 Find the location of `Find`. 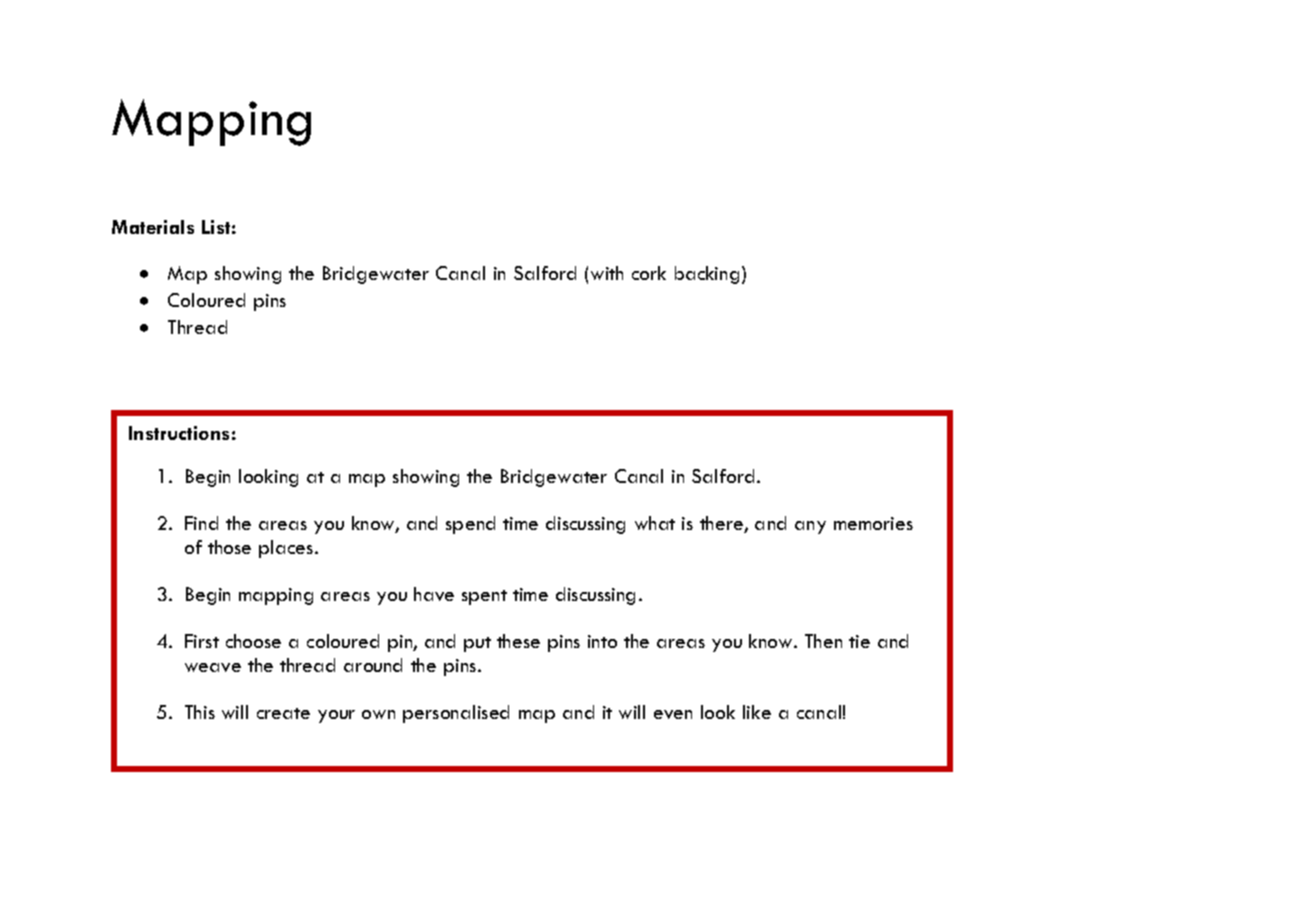

Find is located at coordinates (201, 523).
